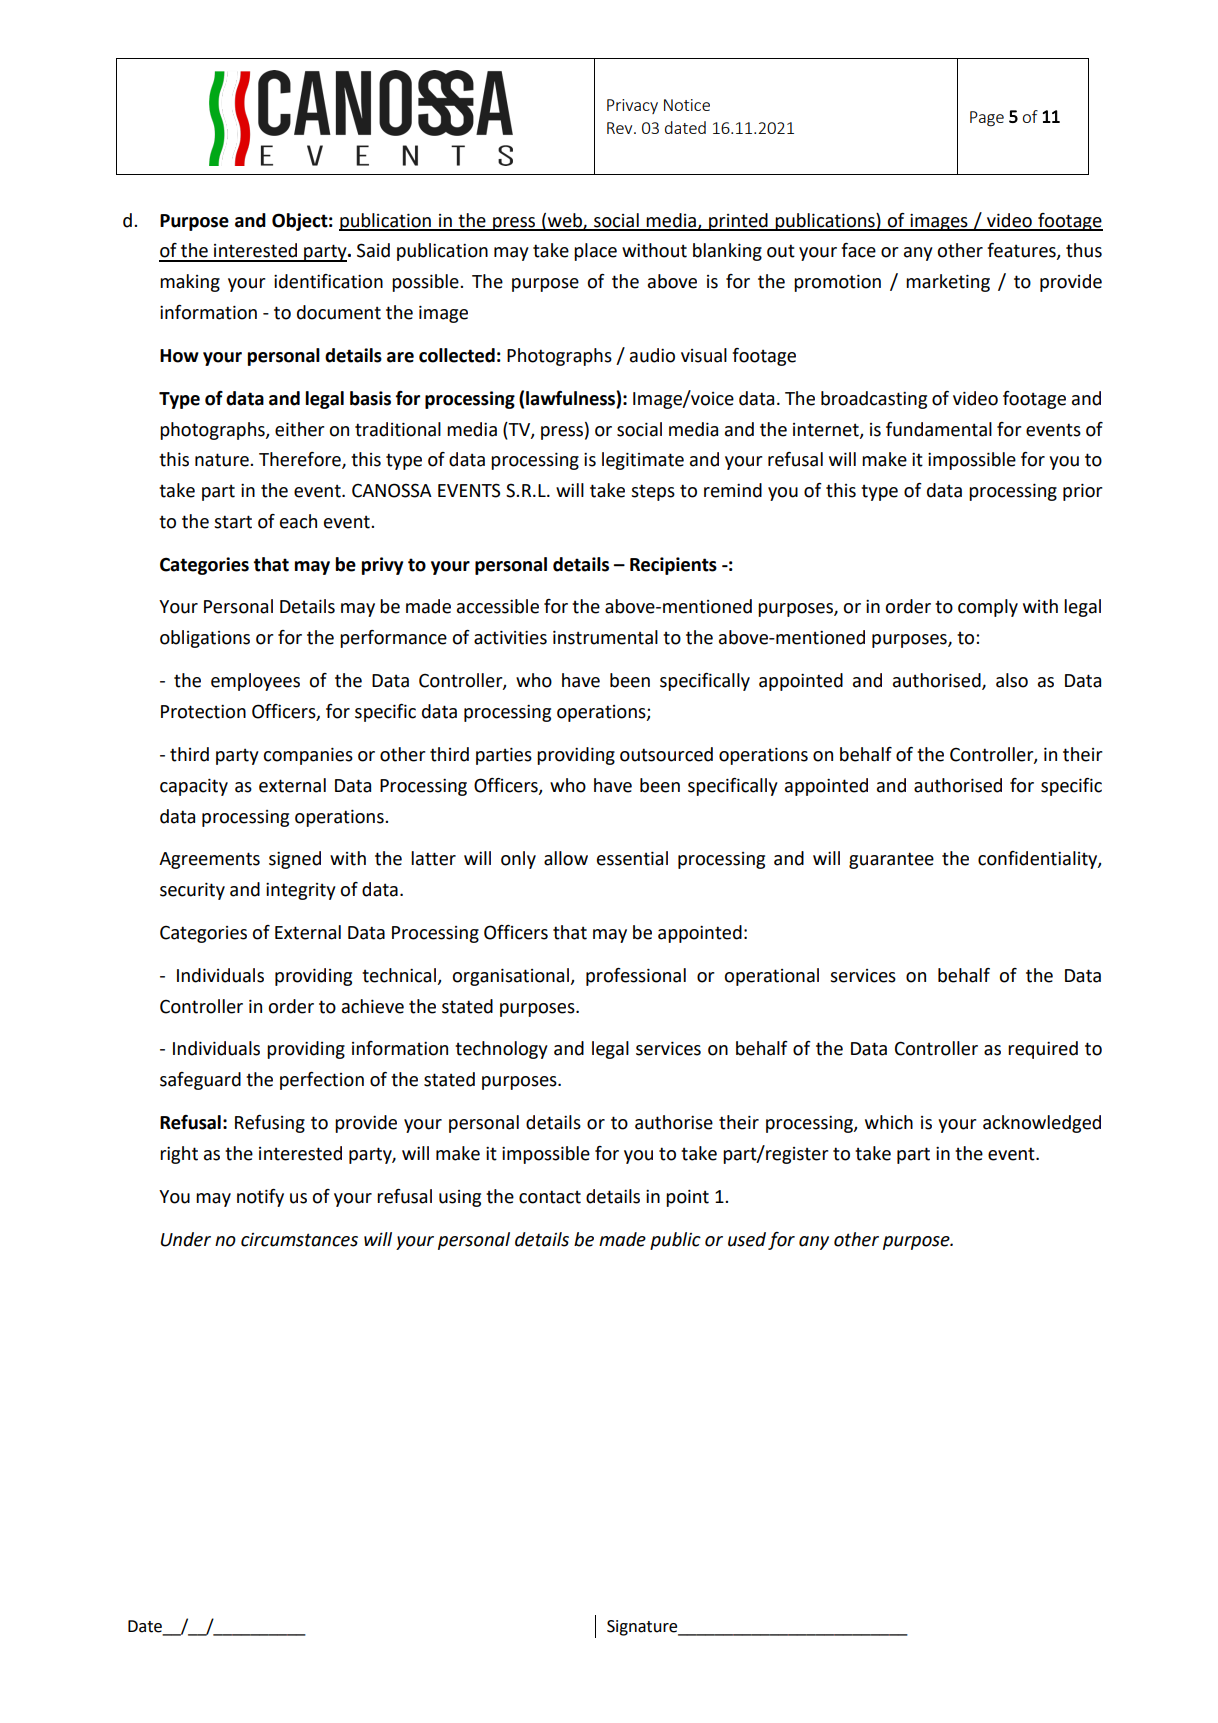 The image size is (1218, 1723). What do you see at coordinates (255, 682) in the document?
I see `employees` at bounding box center [255, 682].
